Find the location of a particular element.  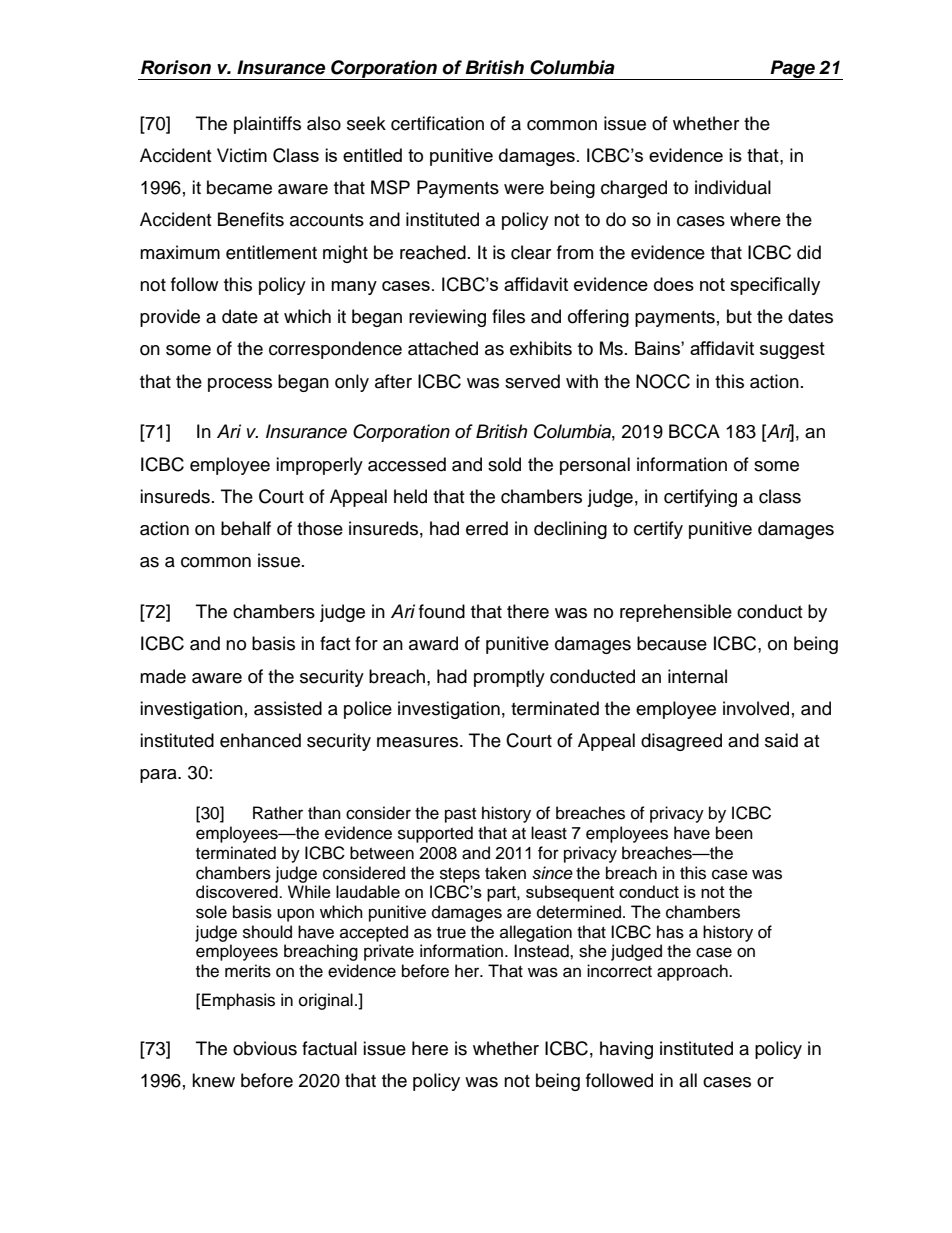

plaintiffs is located at coordinates (267, 125).
